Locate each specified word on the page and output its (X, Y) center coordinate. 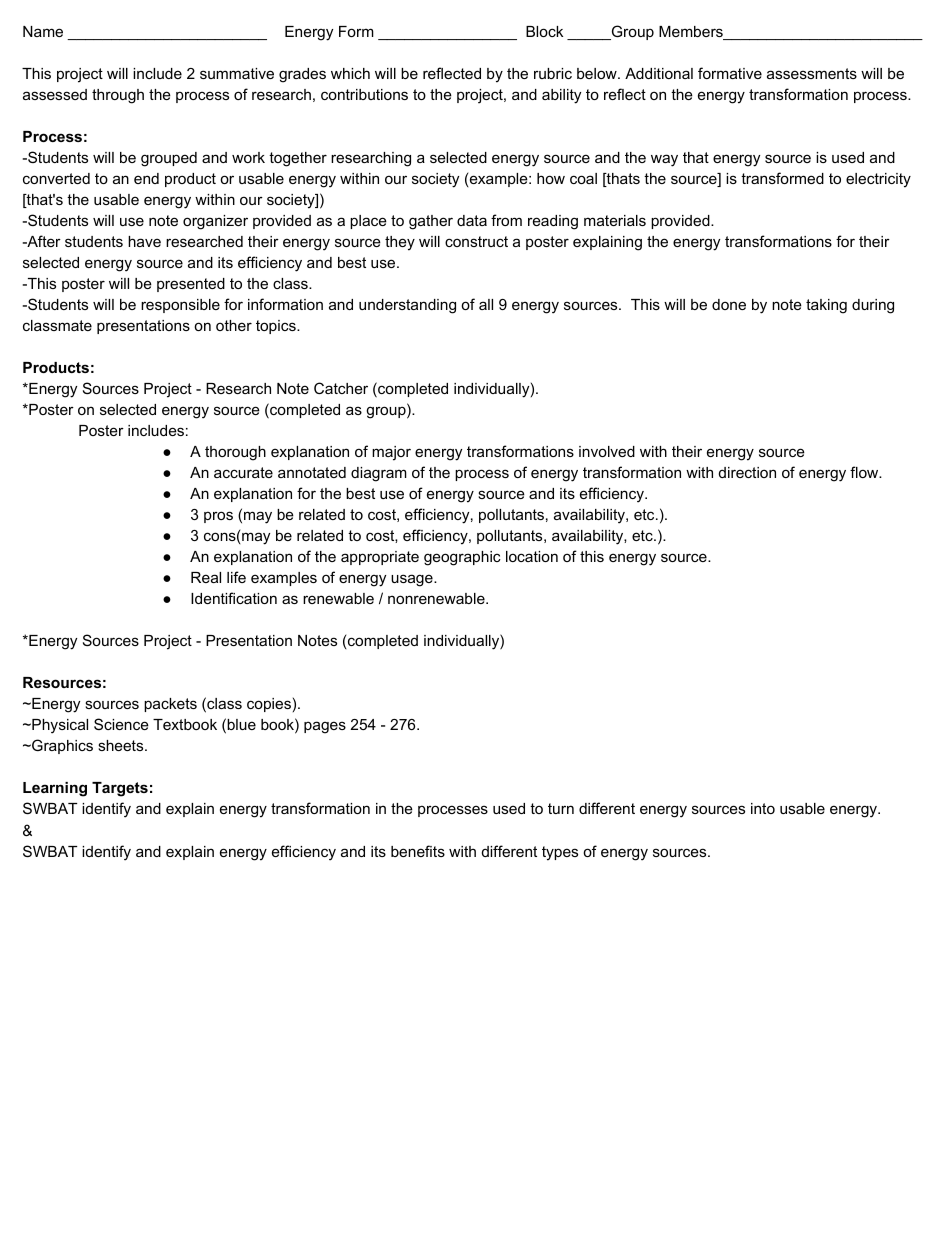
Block (544, 31)
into (763, 808)
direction (747, 472)
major (391, 453)
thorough (235, 453)
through (118, 96)
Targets (120, 789)
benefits (418, 851)
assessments (812, 73)
